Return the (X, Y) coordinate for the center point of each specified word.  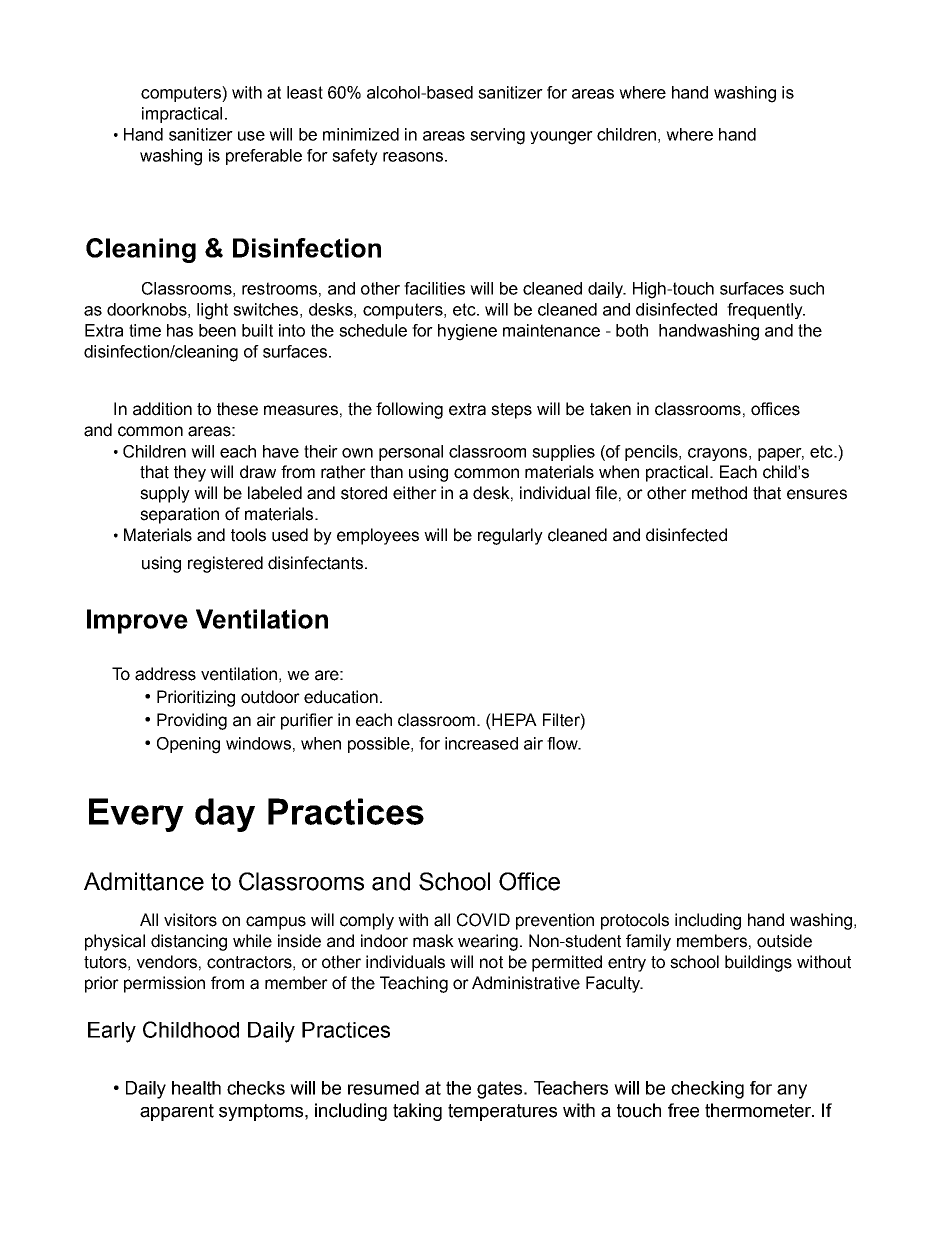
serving (497, 136)
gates (501, 1090)
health (196, 1088)
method (719, 493)
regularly (510, 536)
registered (225, 564)
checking (707, 1090)
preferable (264, 157)
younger (561, 138)
